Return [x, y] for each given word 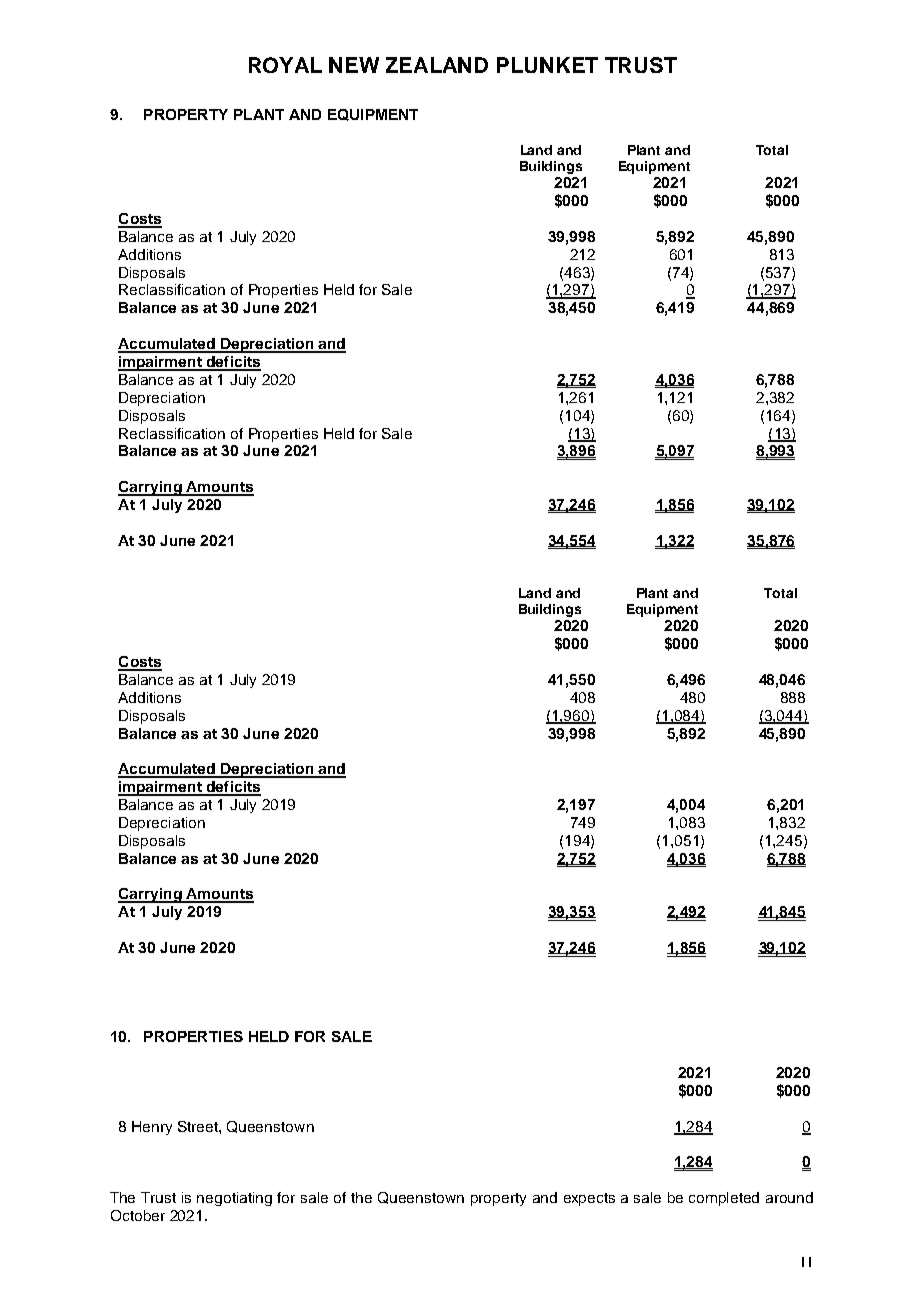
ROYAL [285, 65]
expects [589, 1199]
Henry [152, 1128]
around [789, 1197]
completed [724, 1199]
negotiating [234, 1199]
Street [199, 1126]
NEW [354, 65]
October [138, 1215]
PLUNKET [547, 65]
